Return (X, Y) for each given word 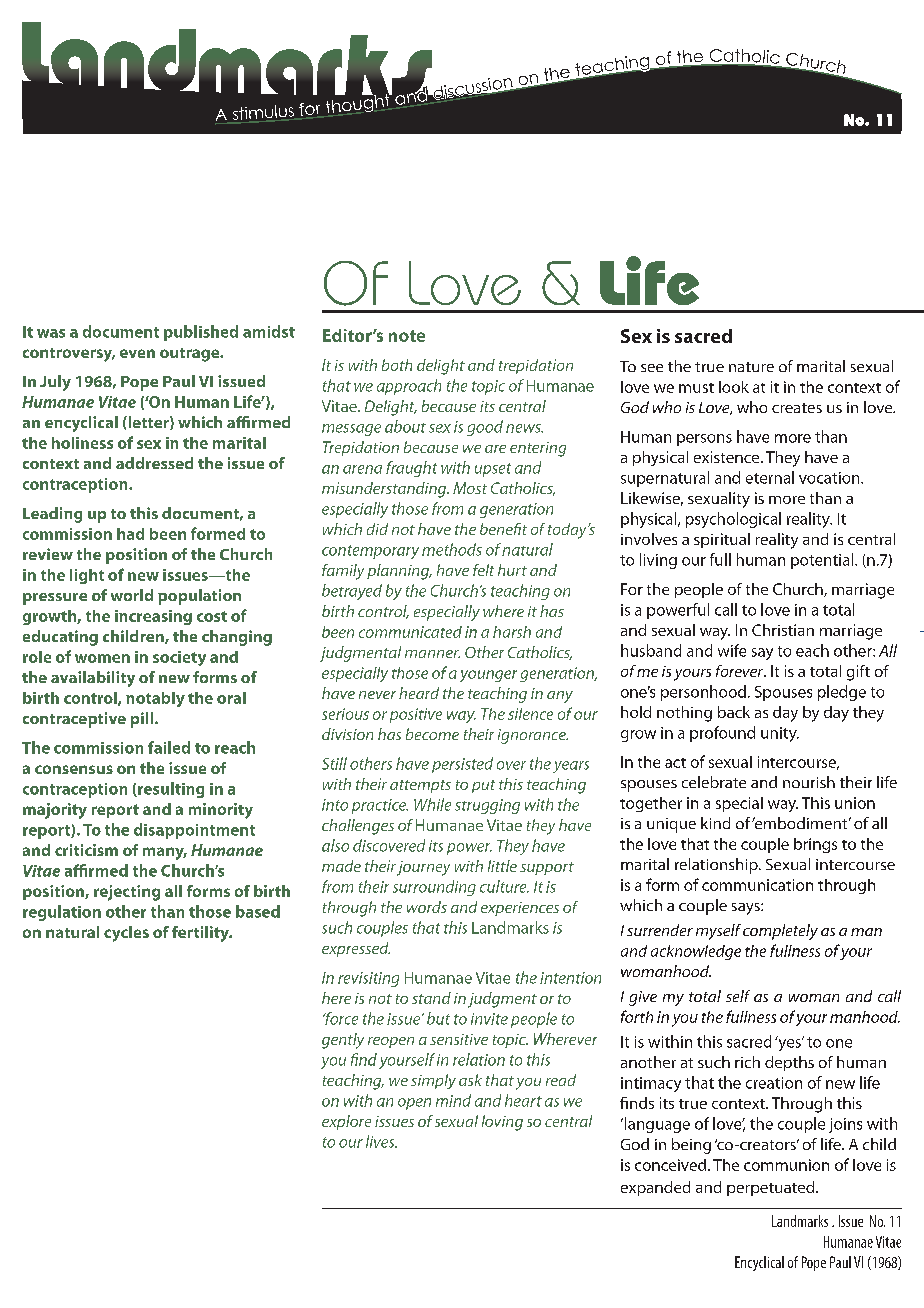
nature (751, 367)
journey (423, 868)
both (397, 365)
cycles (126, 934)
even (137, 353)
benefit (503, 529)
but (438, 1018)
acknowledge (696, 952)
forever (741, 671)
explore (346, 1122)
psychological (733, 520)
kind (715, 823)
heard (419, 693)
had (130, 534)
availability (93, 679)
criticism (86, 850)
